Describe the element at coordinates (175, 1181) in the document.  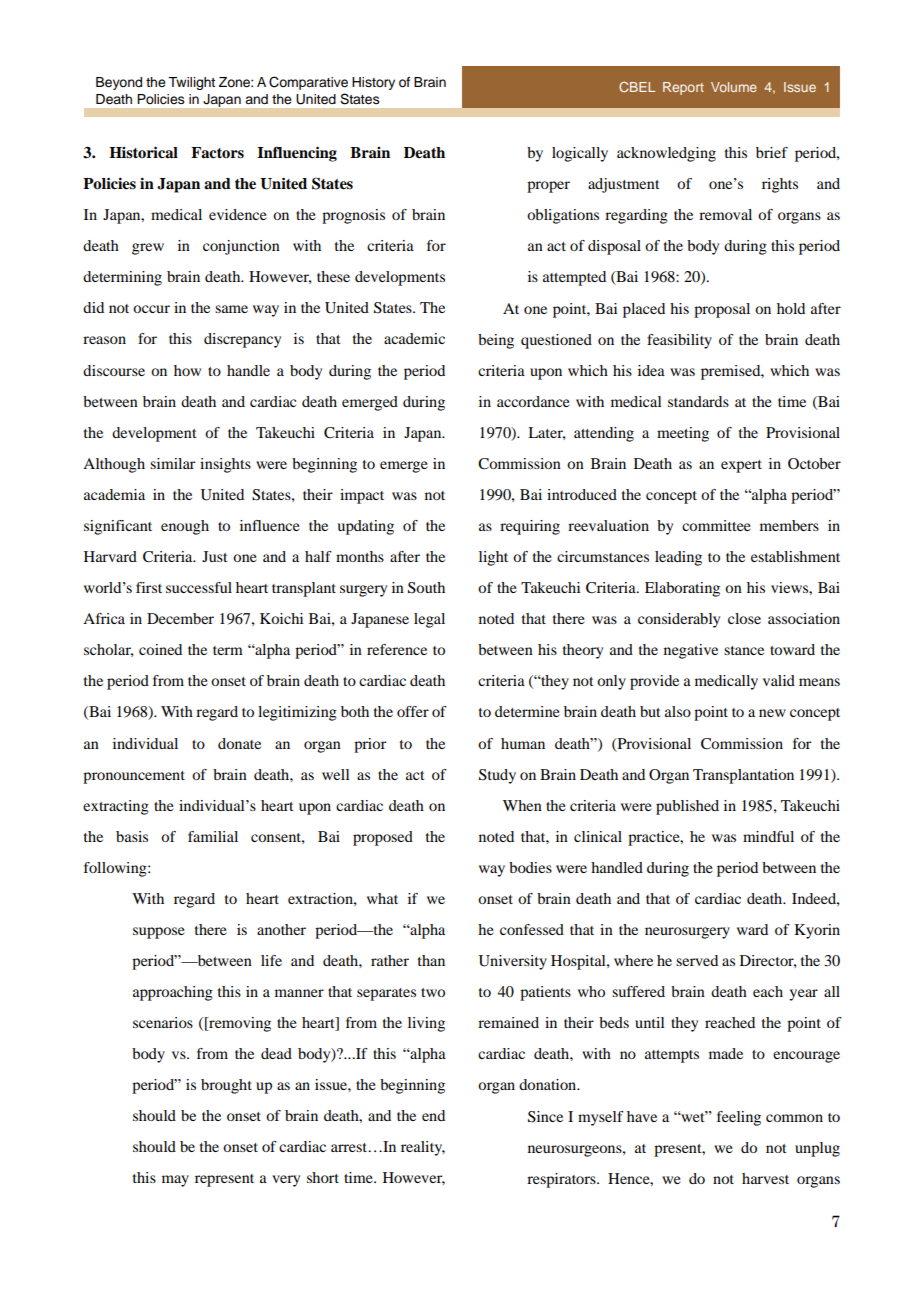
I see `may` at that location.
